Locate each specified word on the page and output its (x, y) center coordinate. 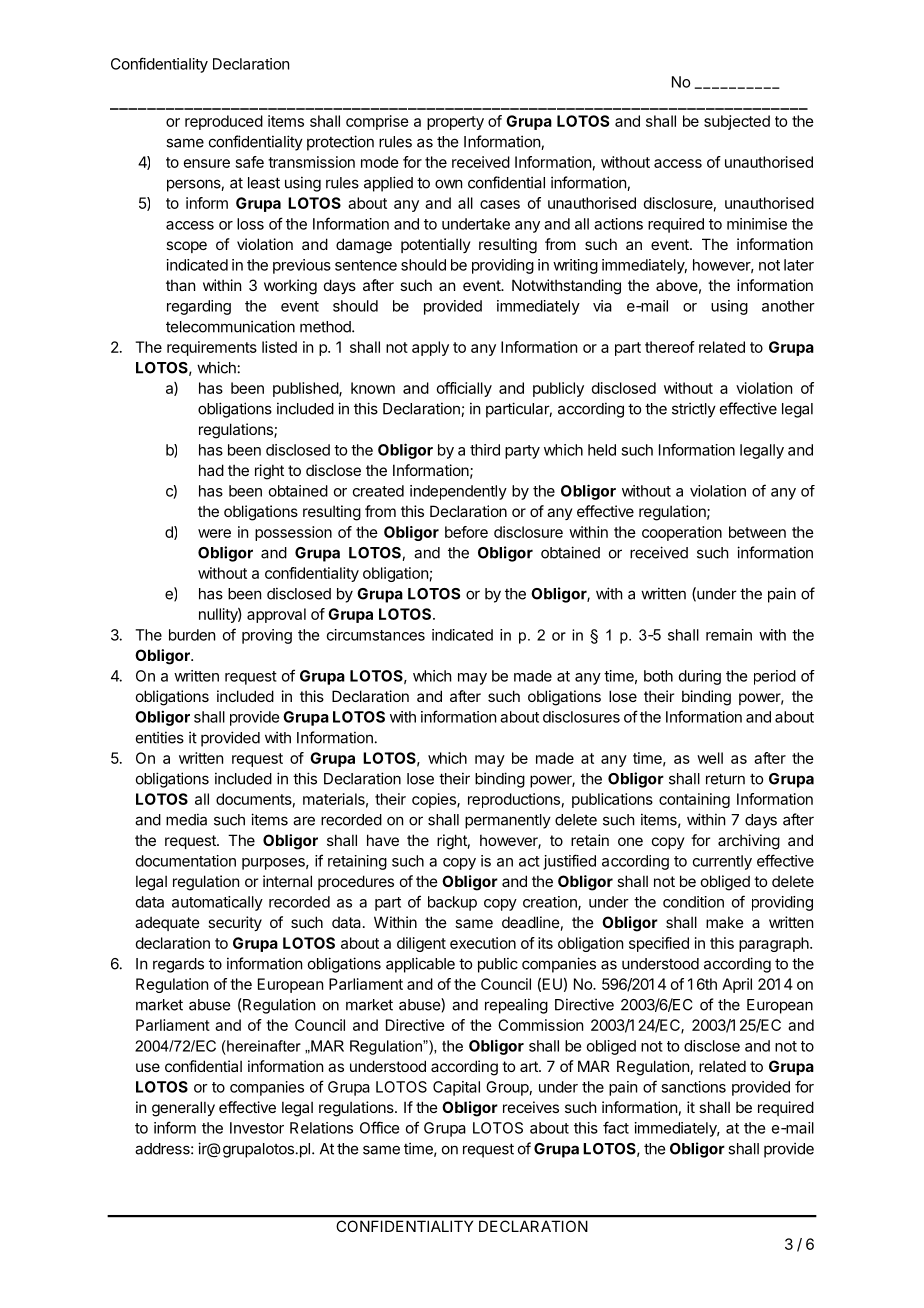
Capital (456, 1088)
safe (250, 162)
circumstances (376, 635)
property (455, 123)
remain (729, 635)
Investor (257, 1128)
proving (267, 636)
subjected (737, 122)
